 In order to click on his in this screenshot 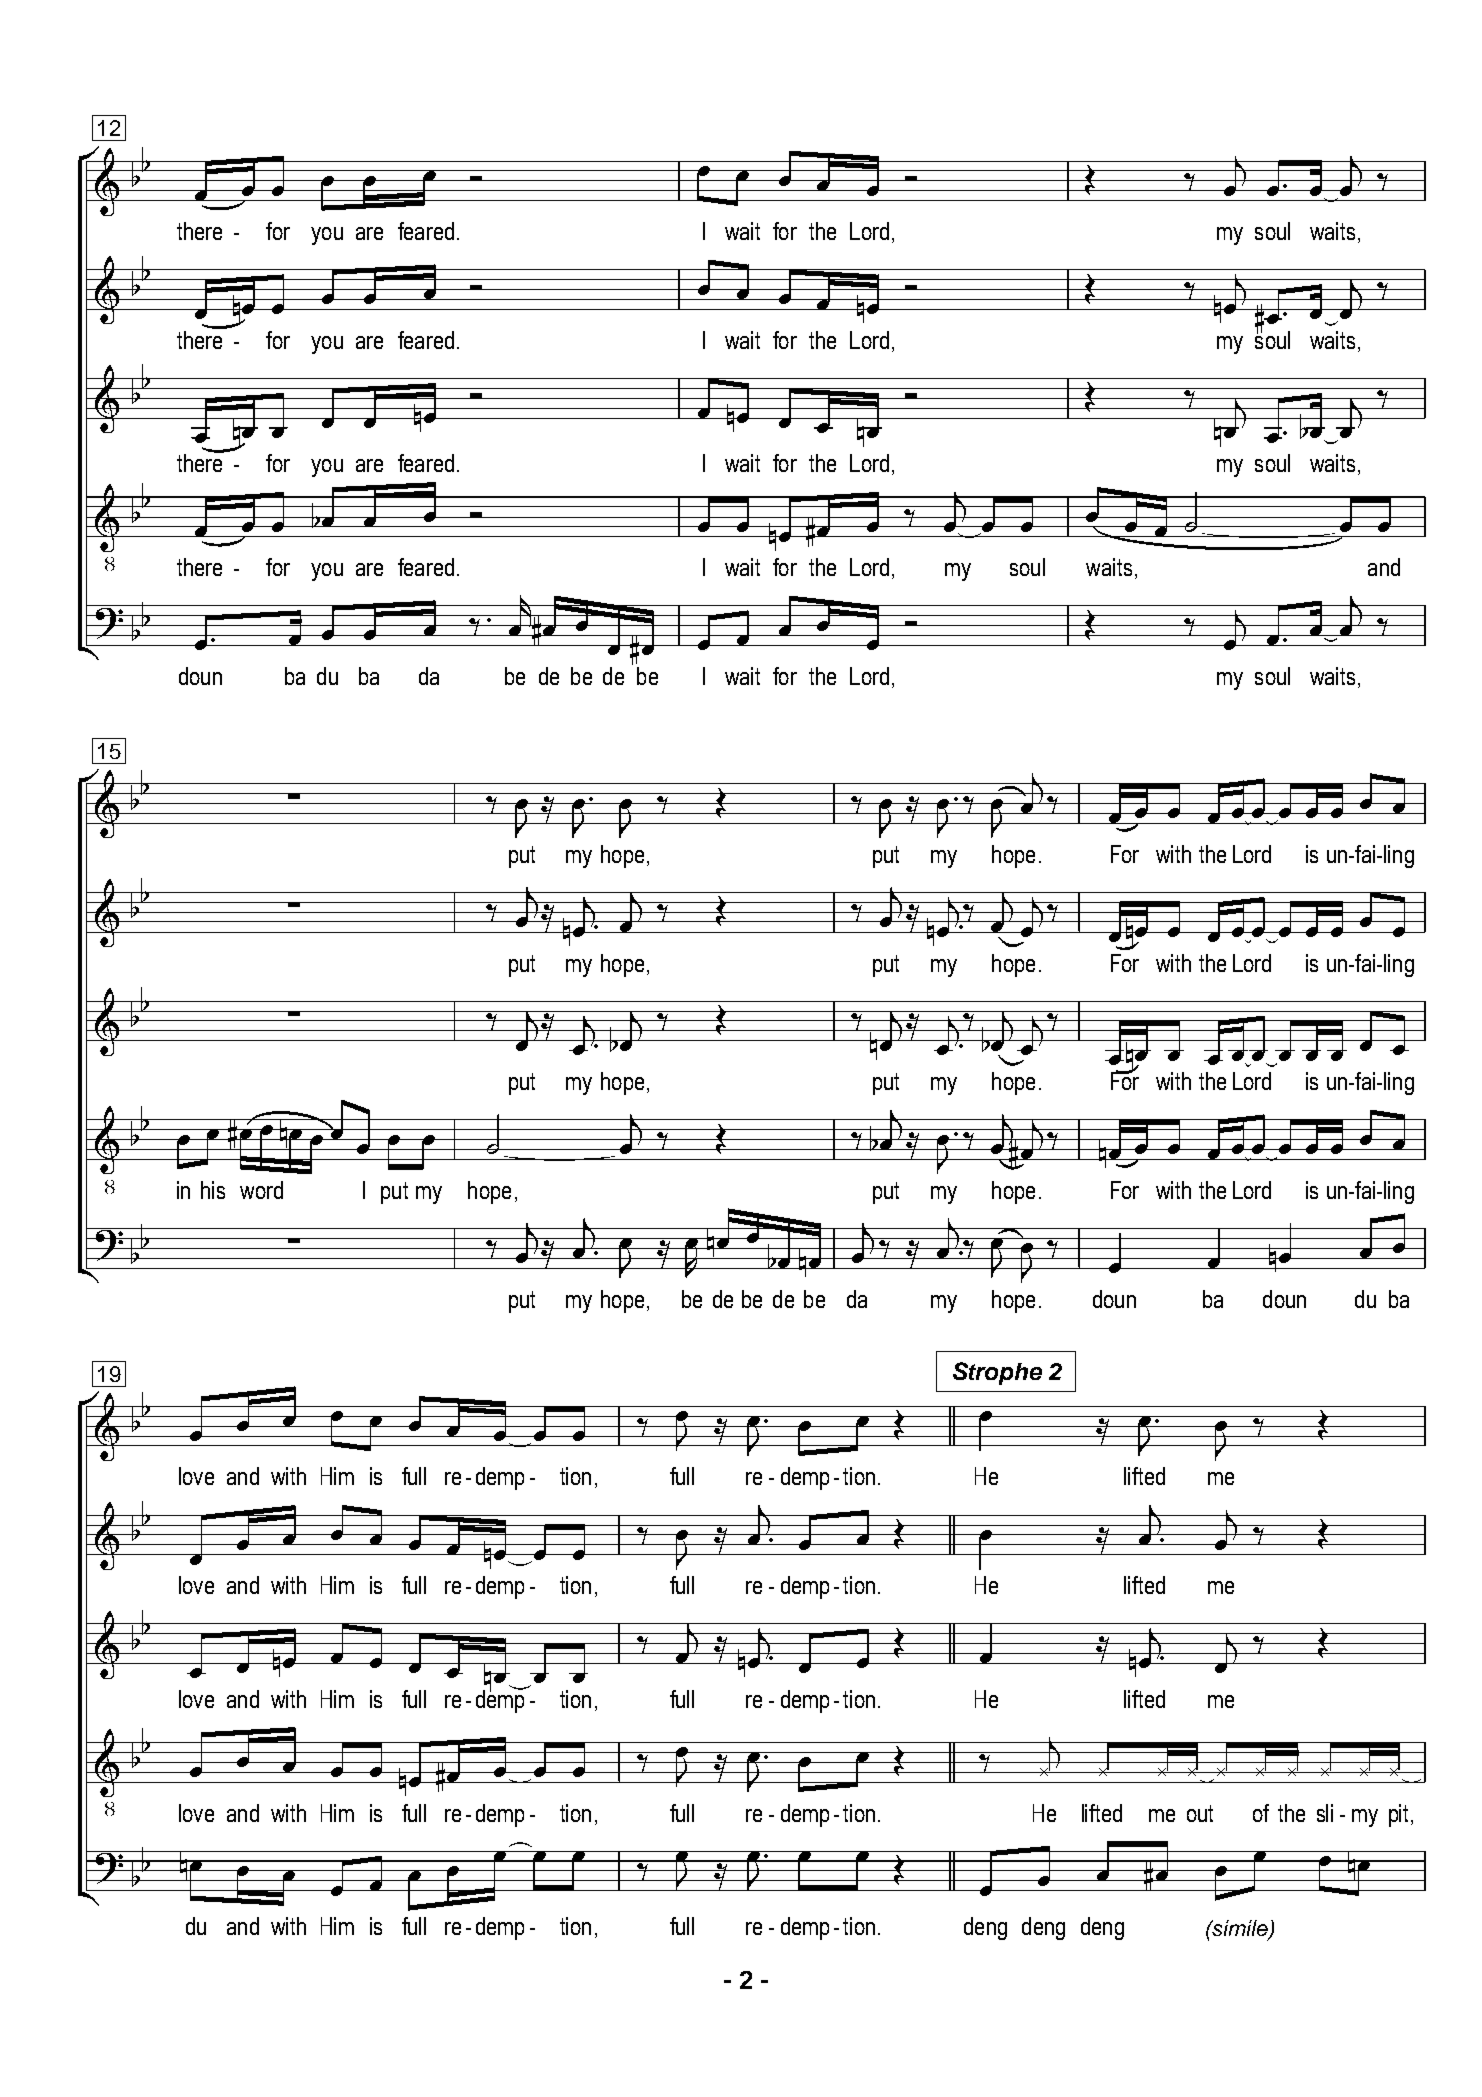, I will do `click(213, 1190)`.
